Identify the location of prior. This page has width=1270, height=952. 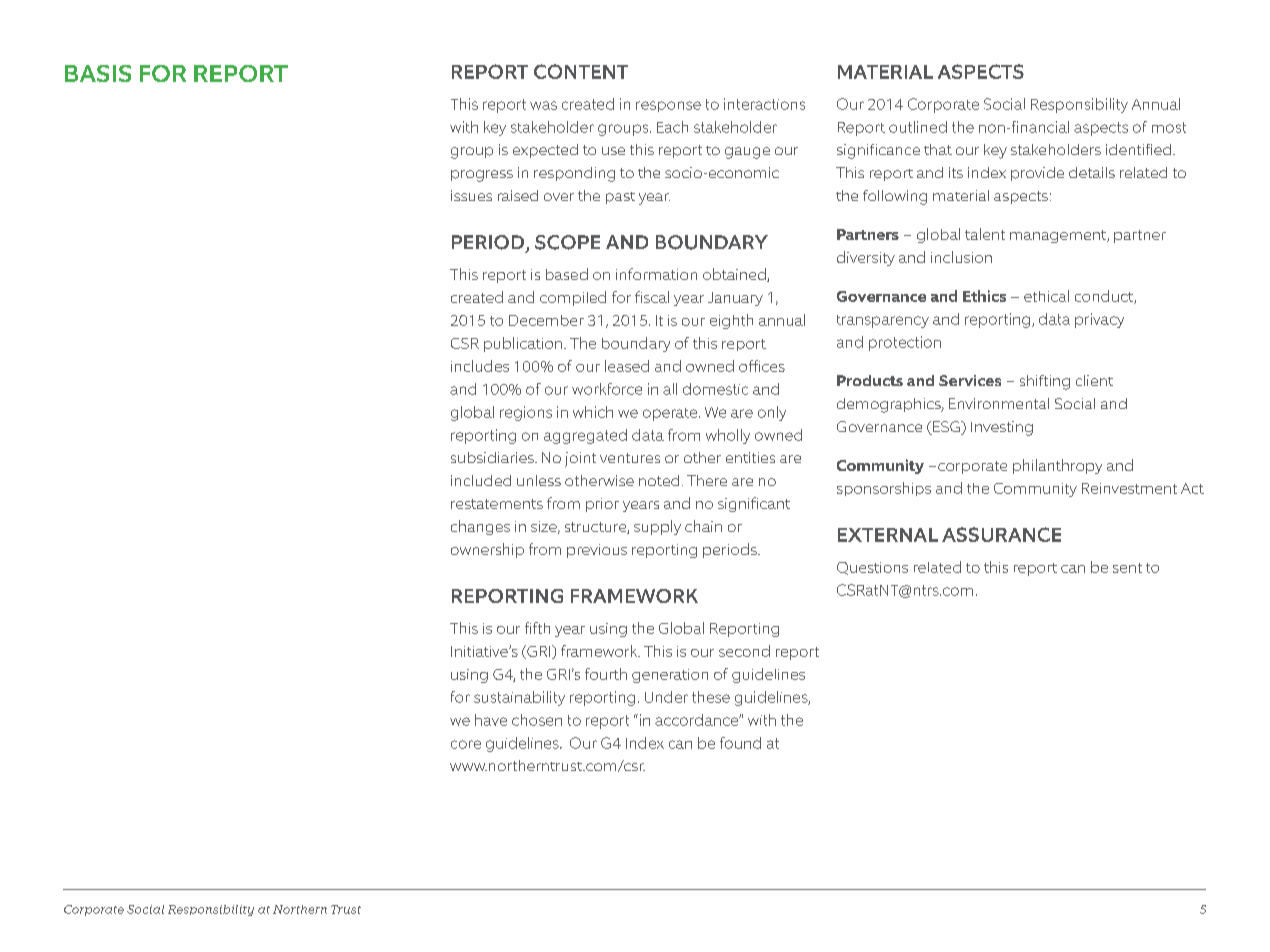
(602, 505).
